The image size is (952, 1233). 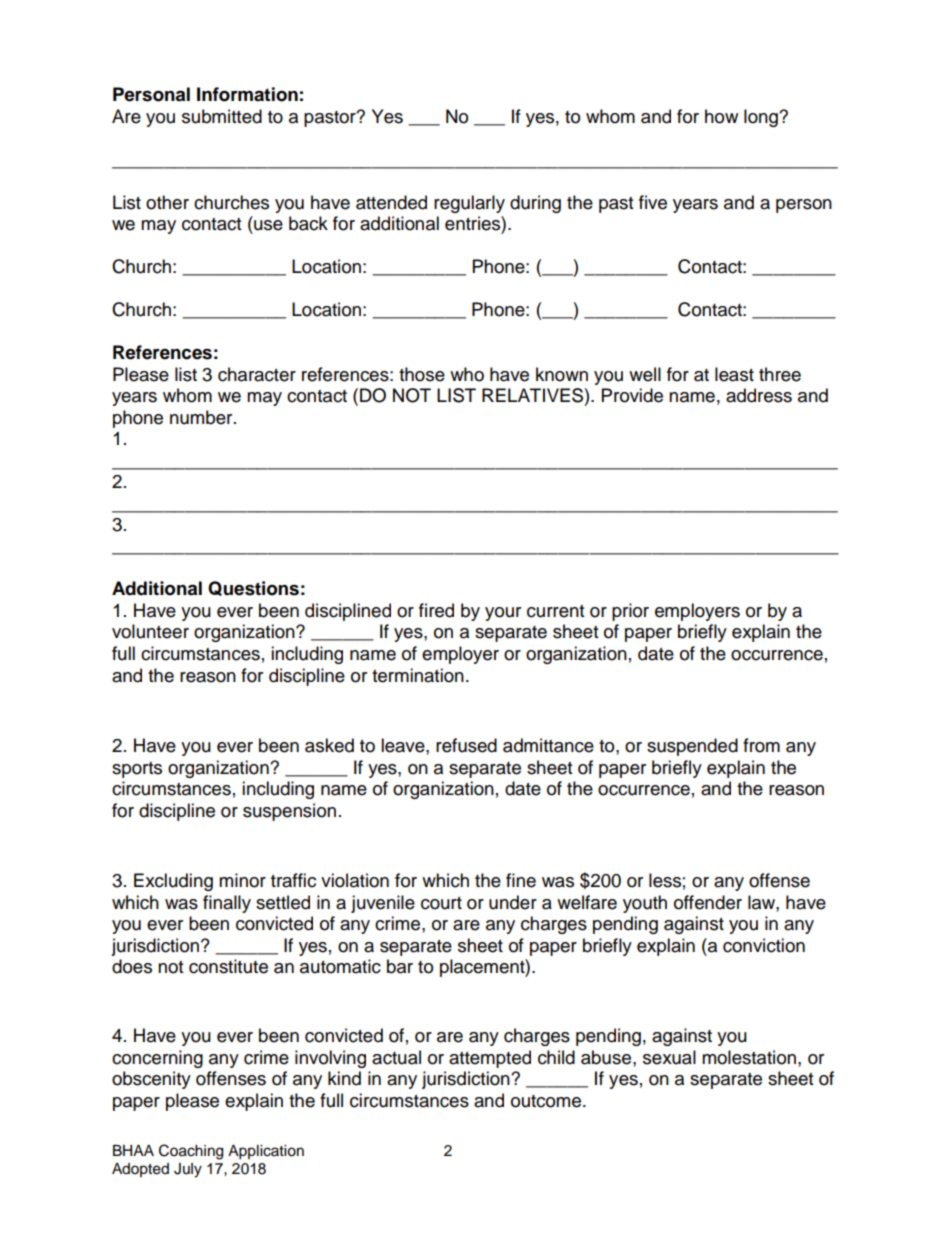 I want to click on Coaching, so click(x=191, y=1152).
